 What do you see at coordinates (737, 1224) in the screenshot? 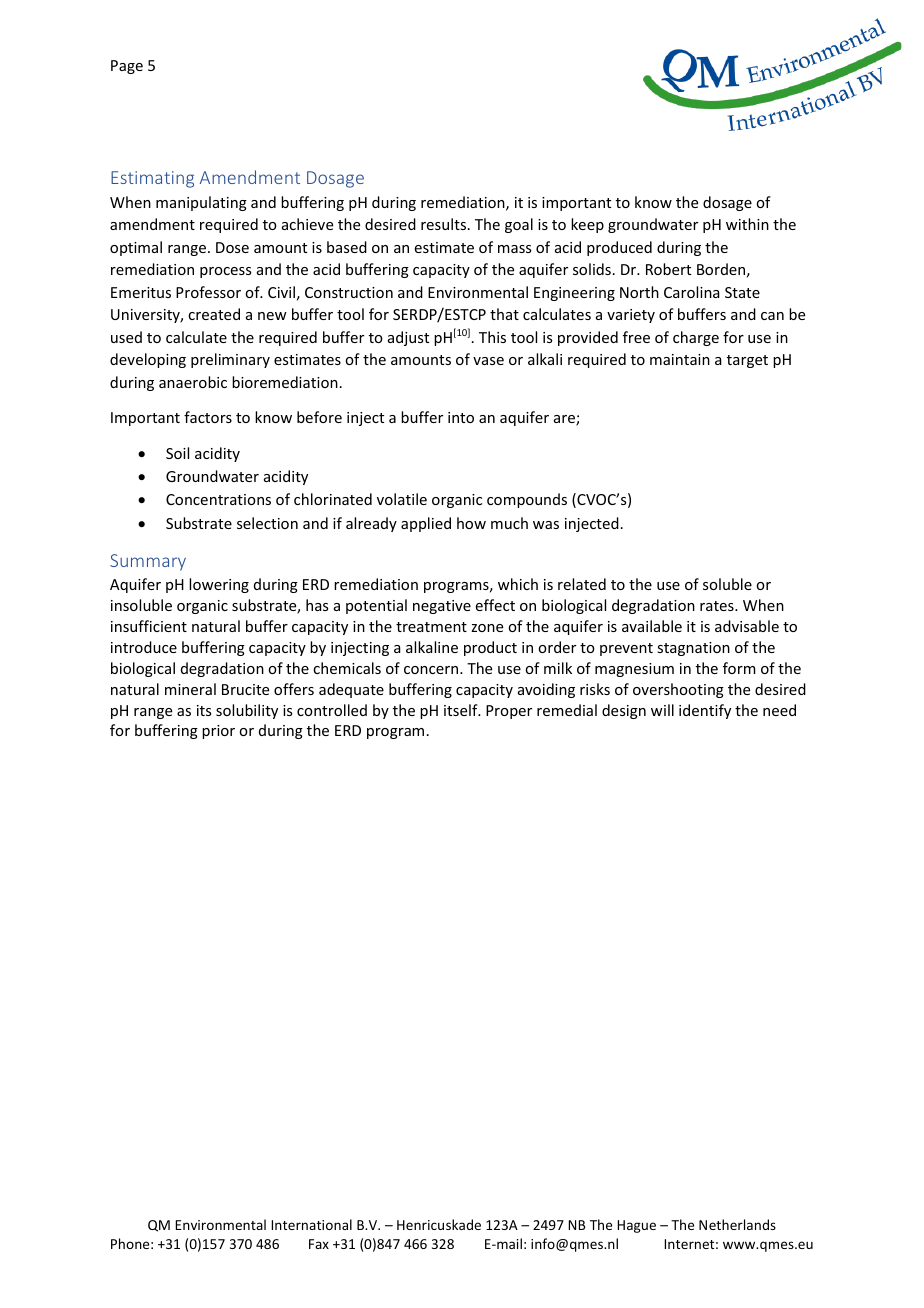
I see `Netherlands` at bounding box center [737, 1224].
